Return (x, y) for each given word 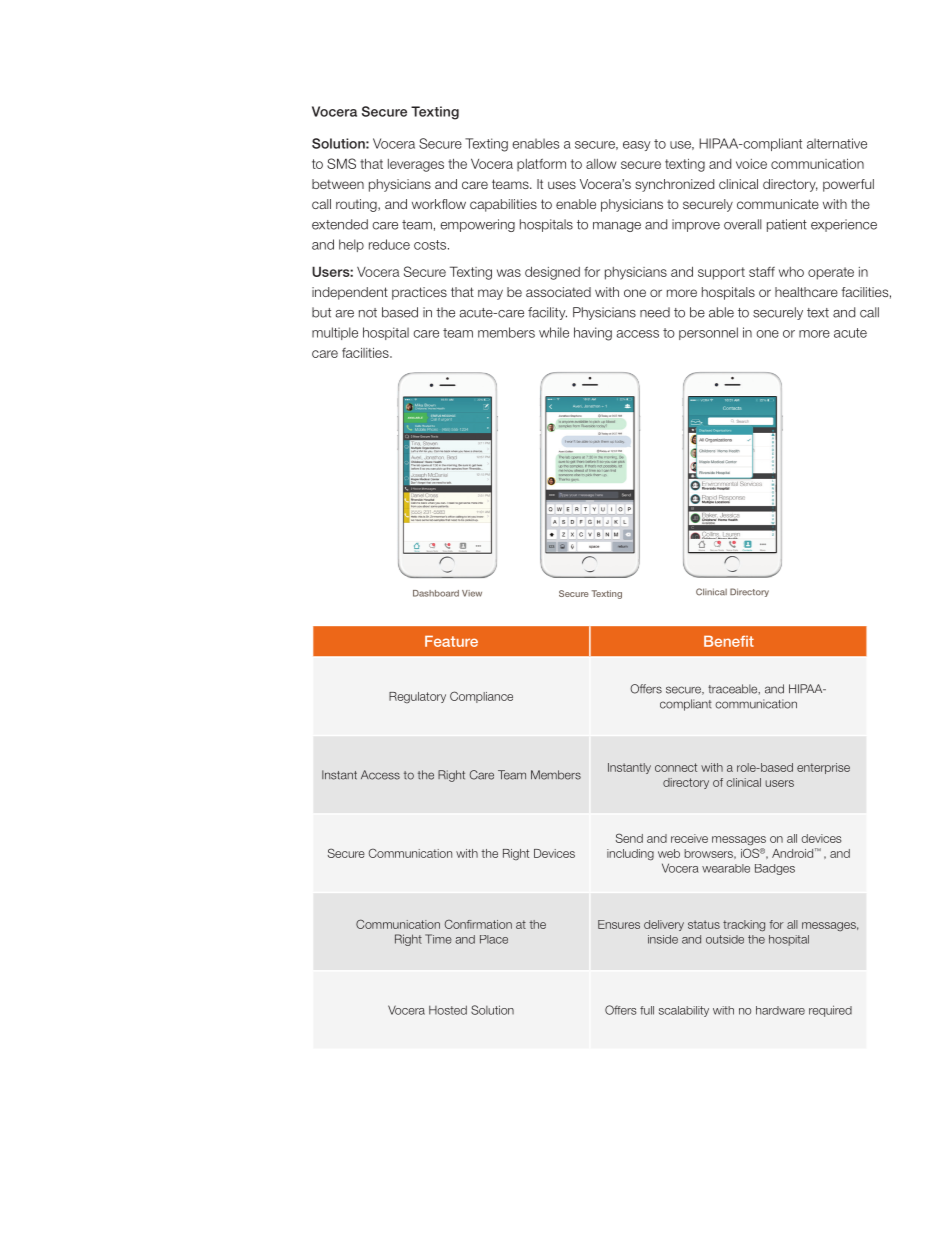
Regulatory (417, 697)
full (647, 1010)
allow (601, 164)
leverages (416, 165)
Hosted (448, 1010)
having (593, 334)
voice (751, 164)
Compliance (481, 697)
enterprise (823, 768)
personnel (708, 333)
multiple (335, 333)
